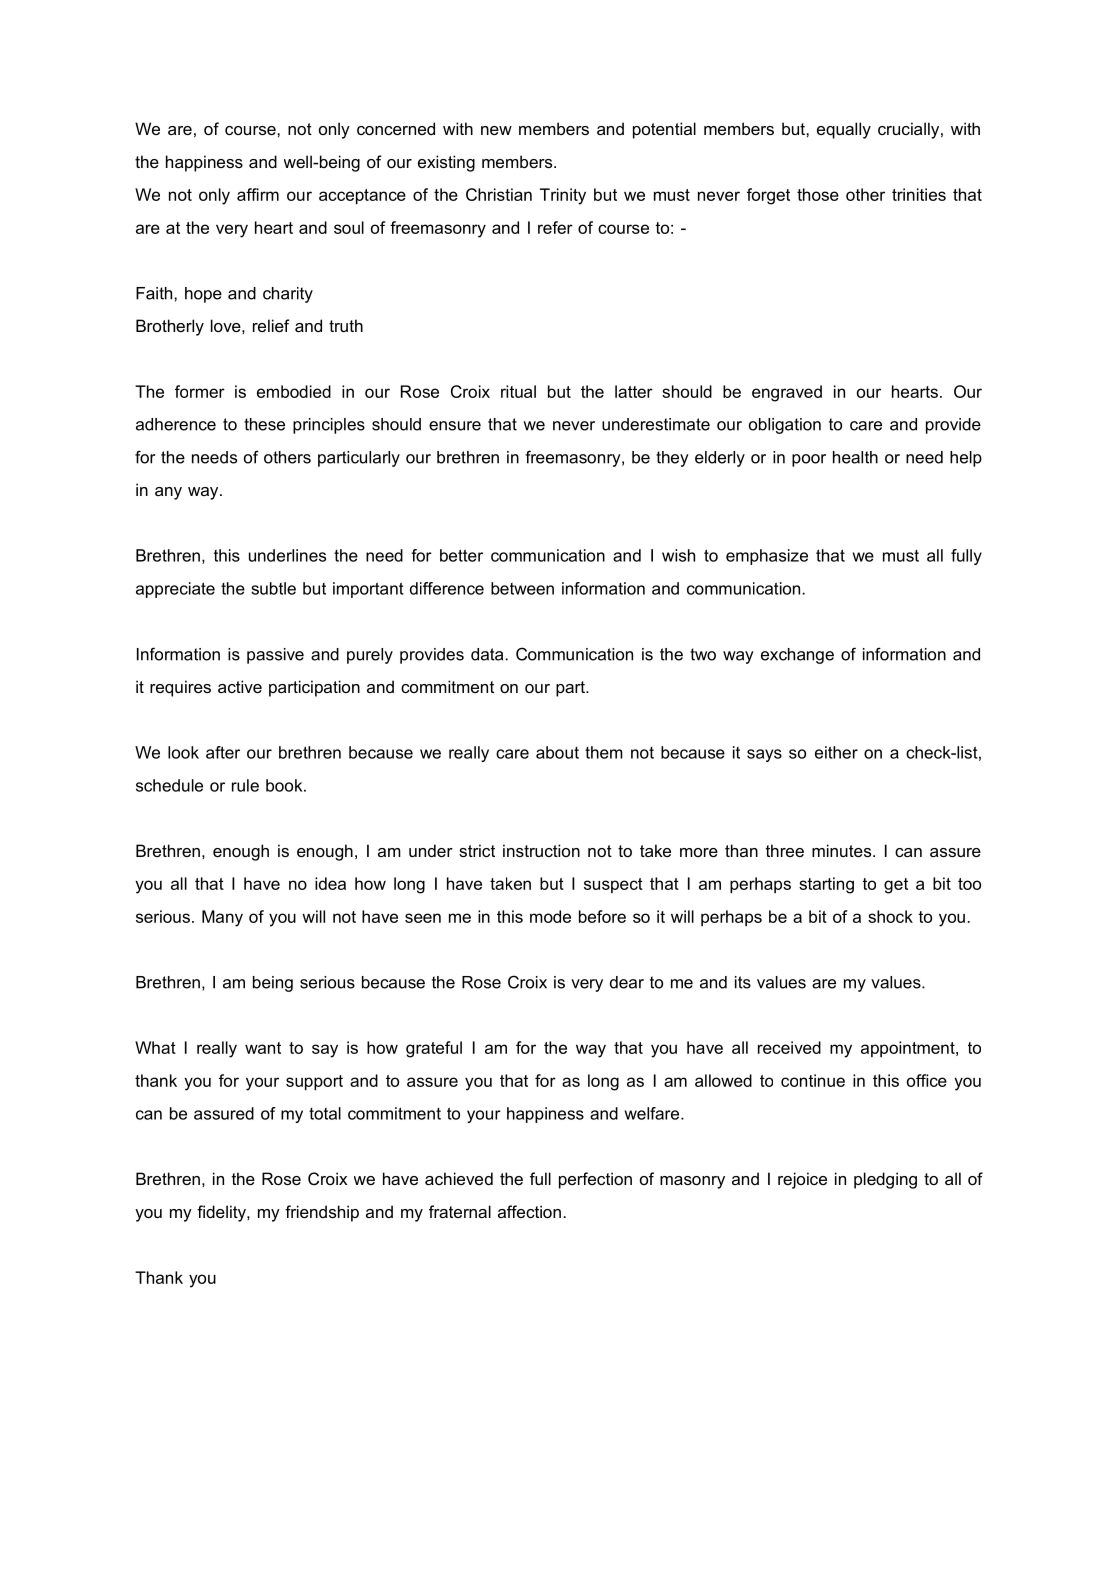  Describe the element at coordinates (264, 424) in the image. I see `these` at that location.
